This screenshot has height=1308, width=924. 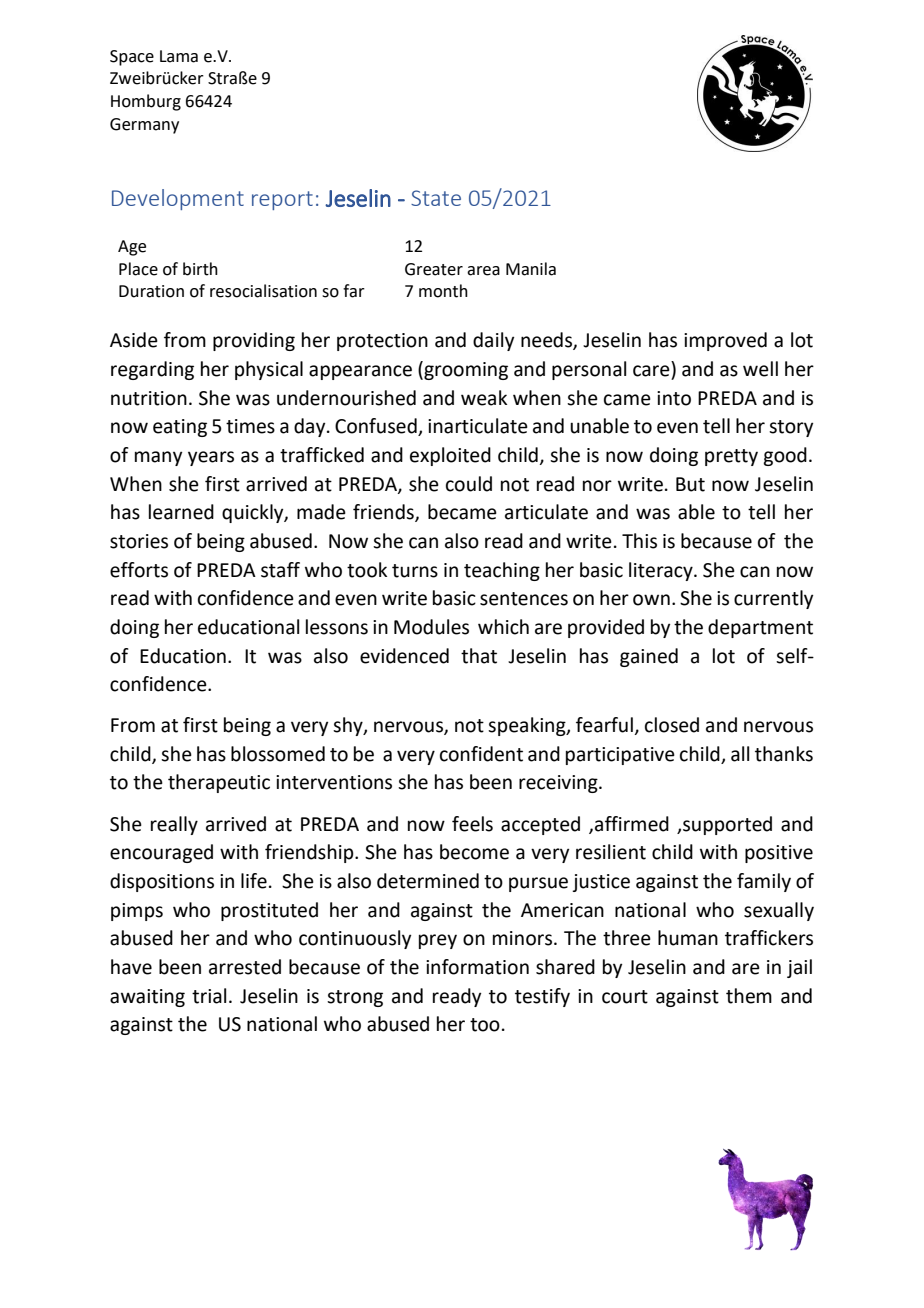 What do you see at coordinates (431, 627) in the screenshot?
I see `Modules` at bounding box center [431, 627].
